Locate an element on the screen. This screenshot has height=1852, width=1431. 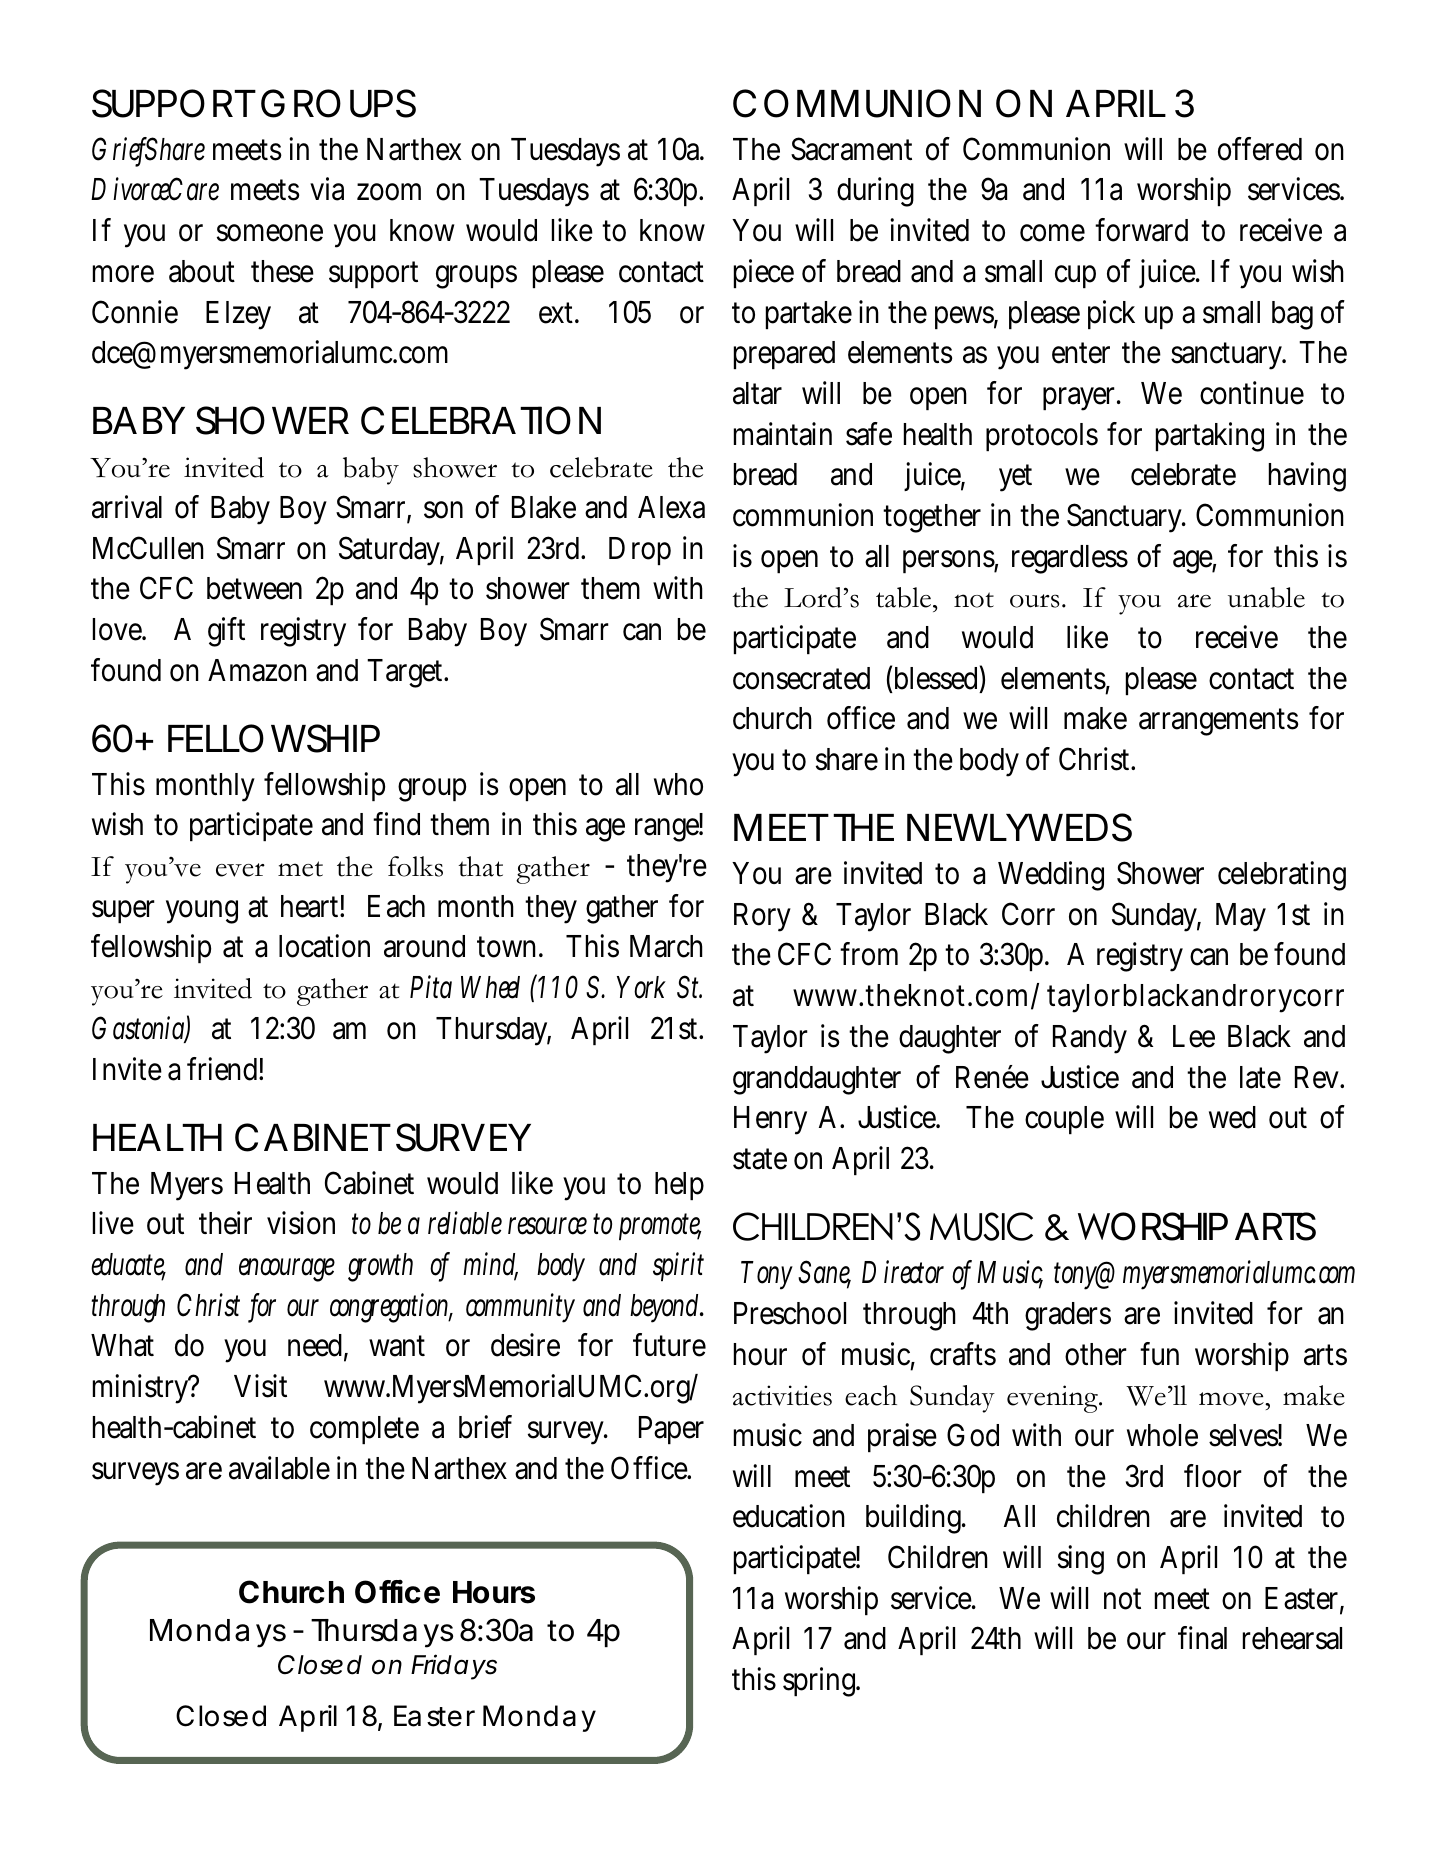
state is located at coordinates (760, 1159).
